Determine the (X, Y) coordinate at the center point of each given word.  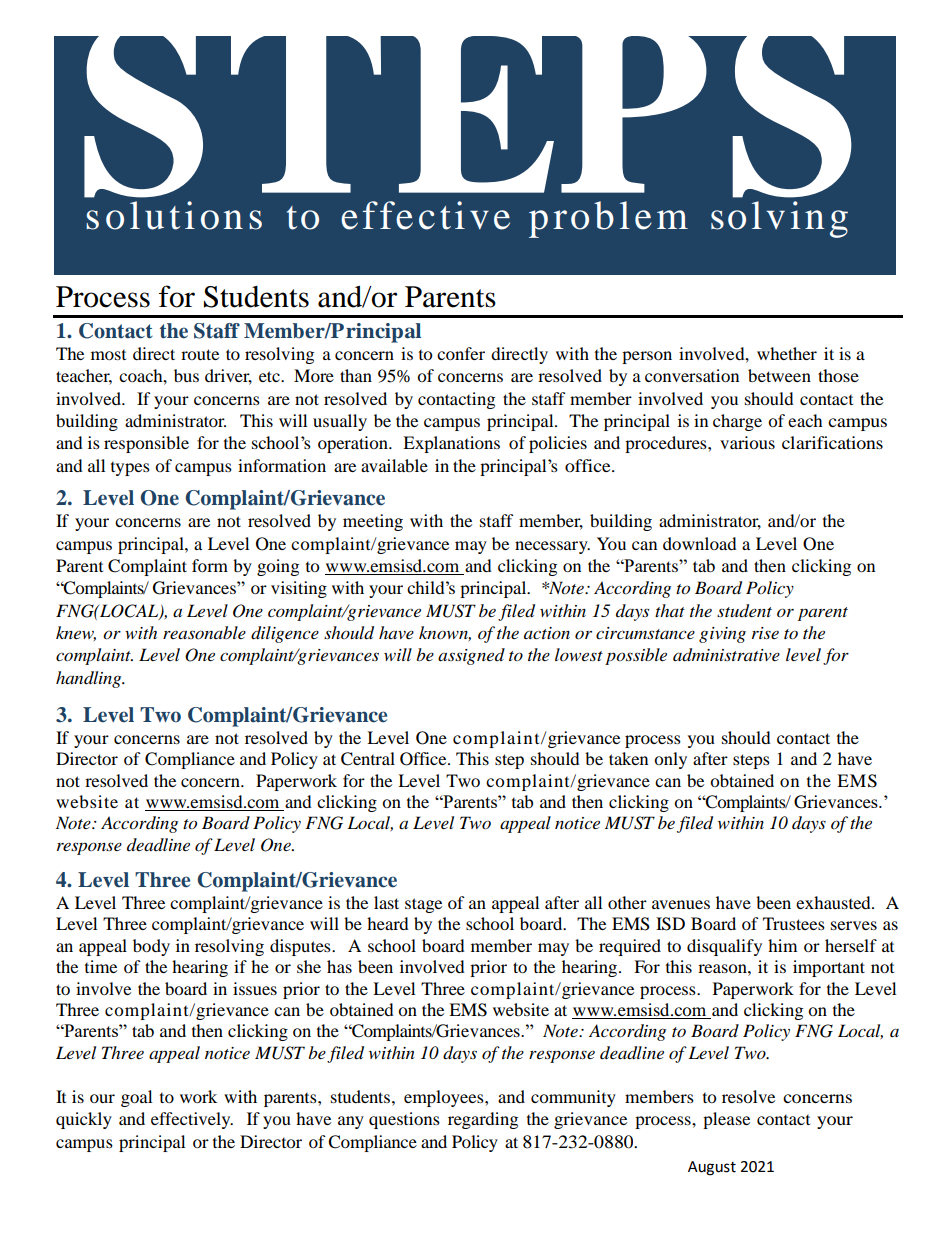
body (151, 947)
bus (186, 375)
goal (136, 1098)
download (700, 543)
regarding (483, 1120)
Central (368, 759)
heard (388, 923)
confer (461, 353)
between (779, 375)
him (782, 945)
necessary (552, 547)
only (670, 760)
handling (90, 679)
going (278, 567)
